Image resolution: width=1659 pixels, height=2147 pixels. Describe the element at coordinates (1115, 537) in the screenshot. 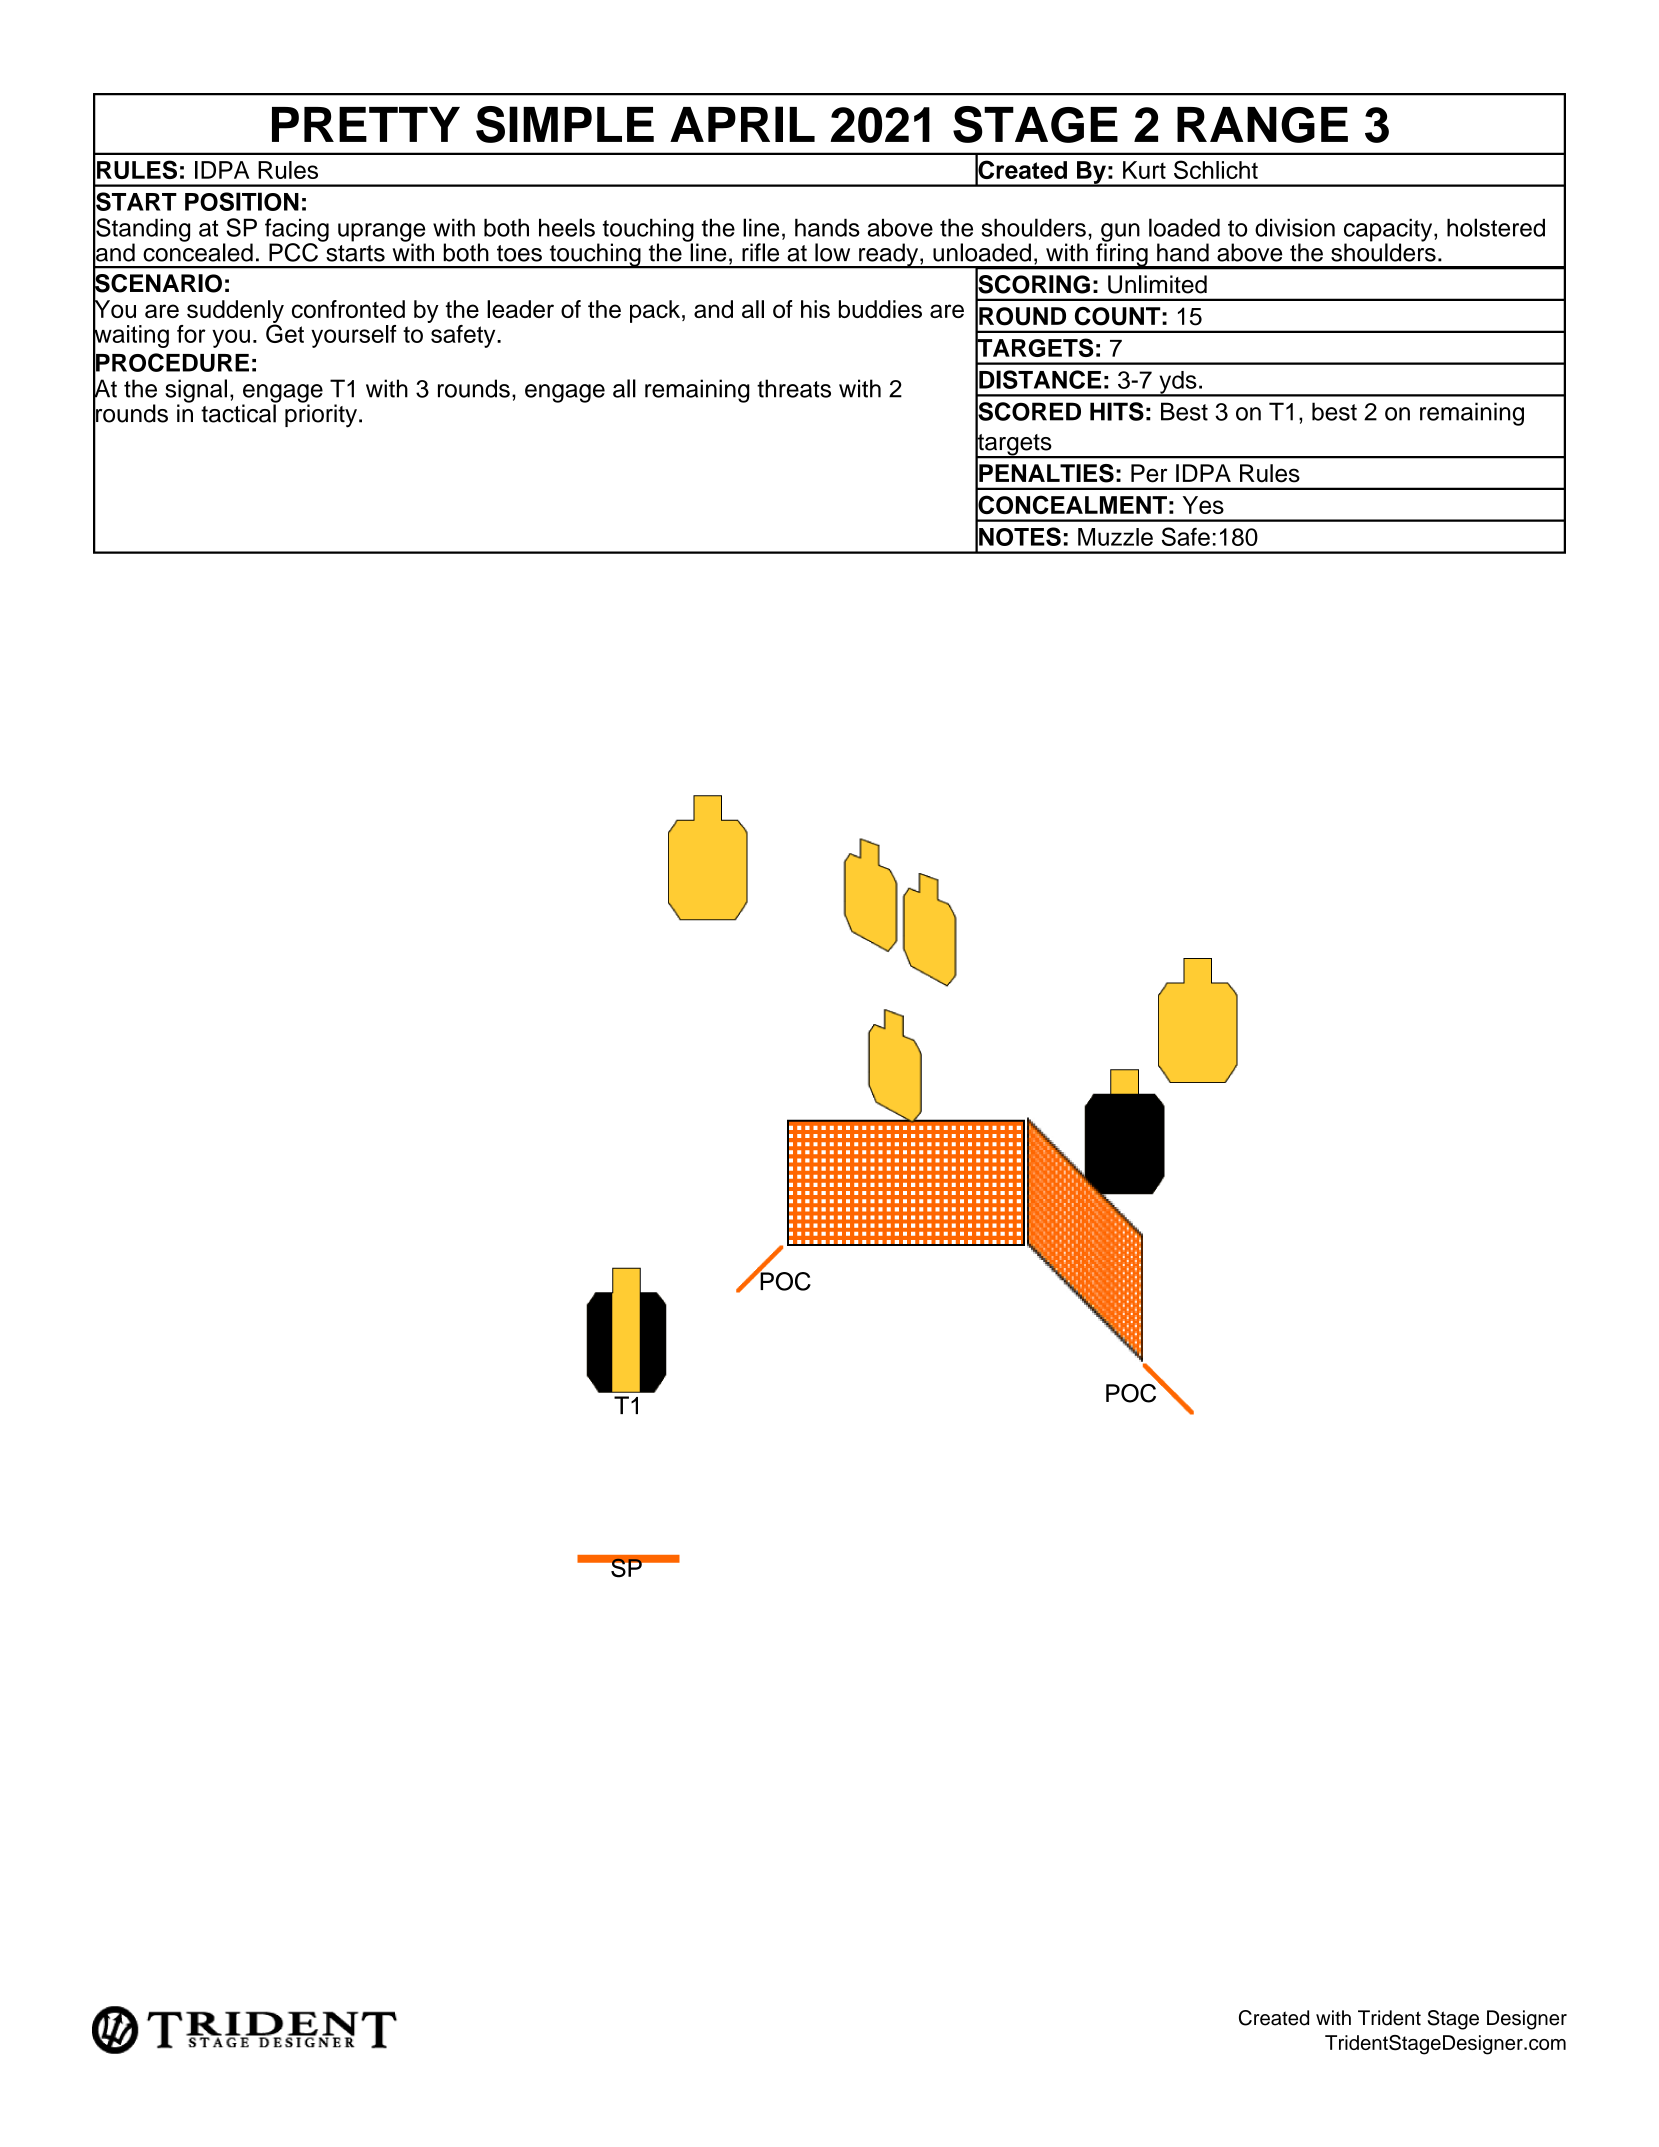

I see `Muzzle` at that location.
